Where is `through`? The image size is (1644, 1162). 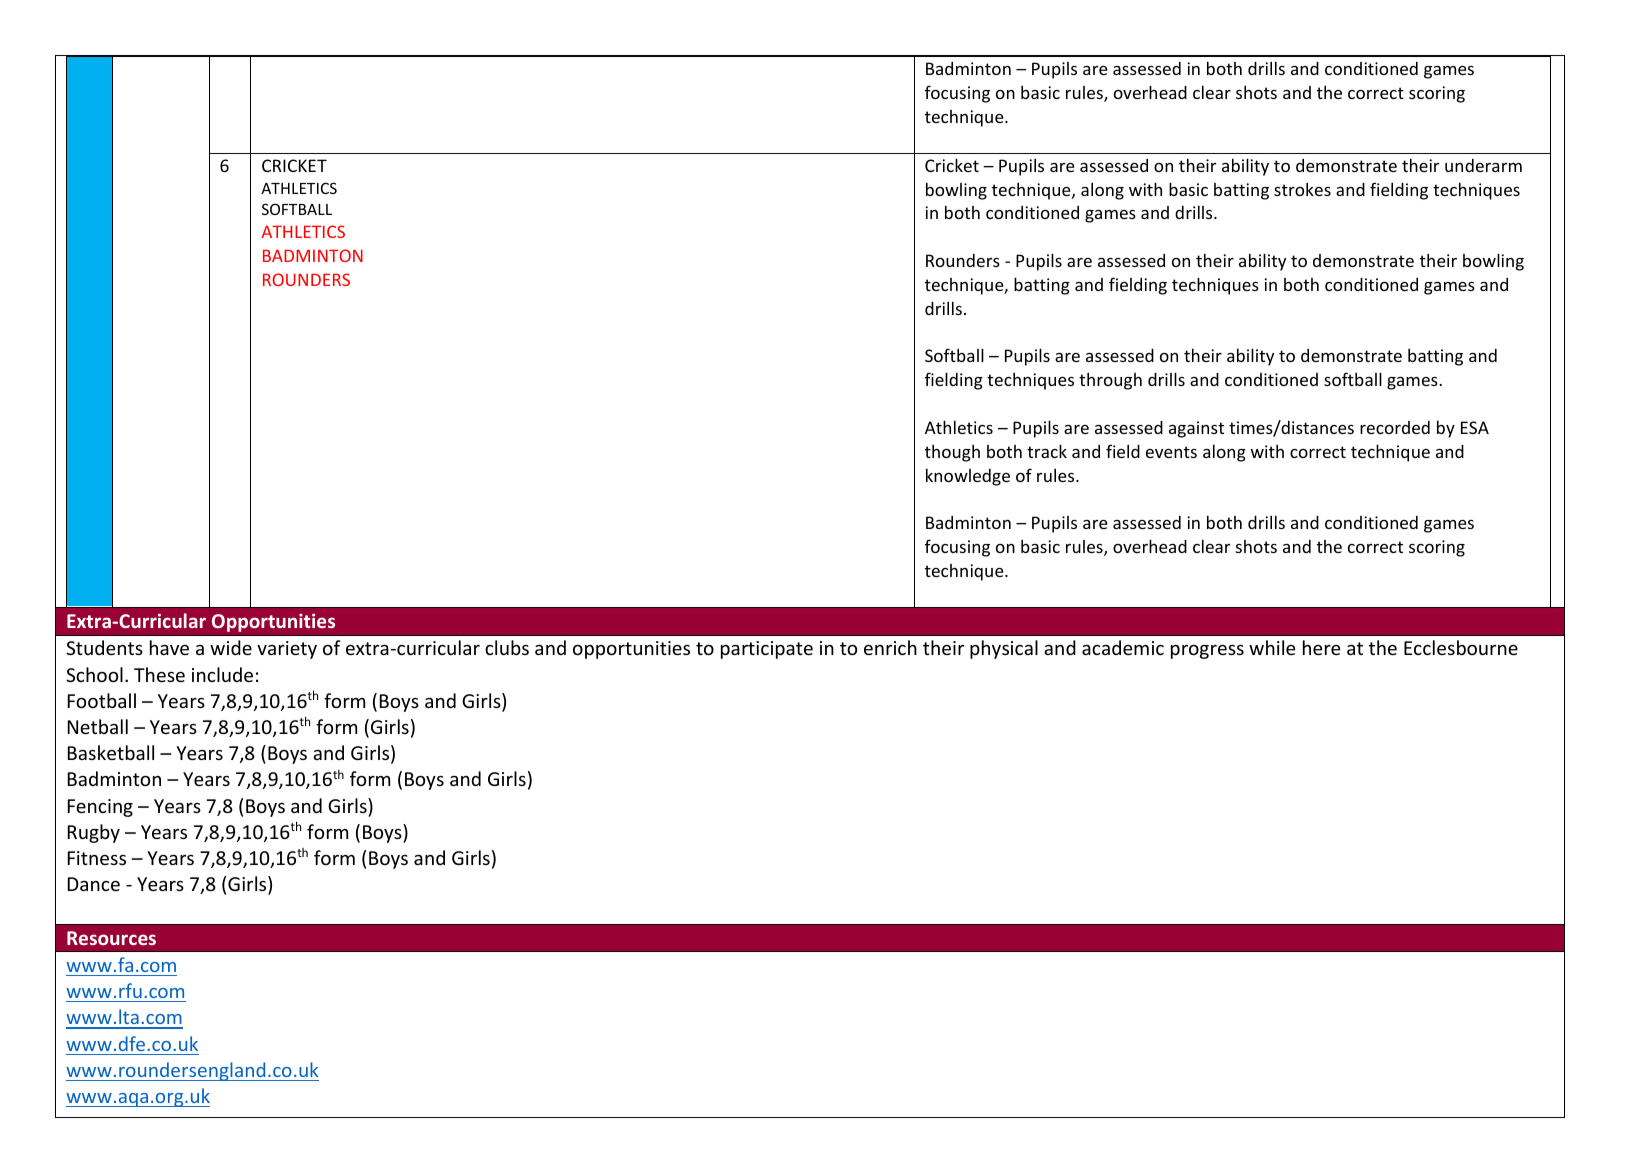 through is located at coordinates (1110, 381).
